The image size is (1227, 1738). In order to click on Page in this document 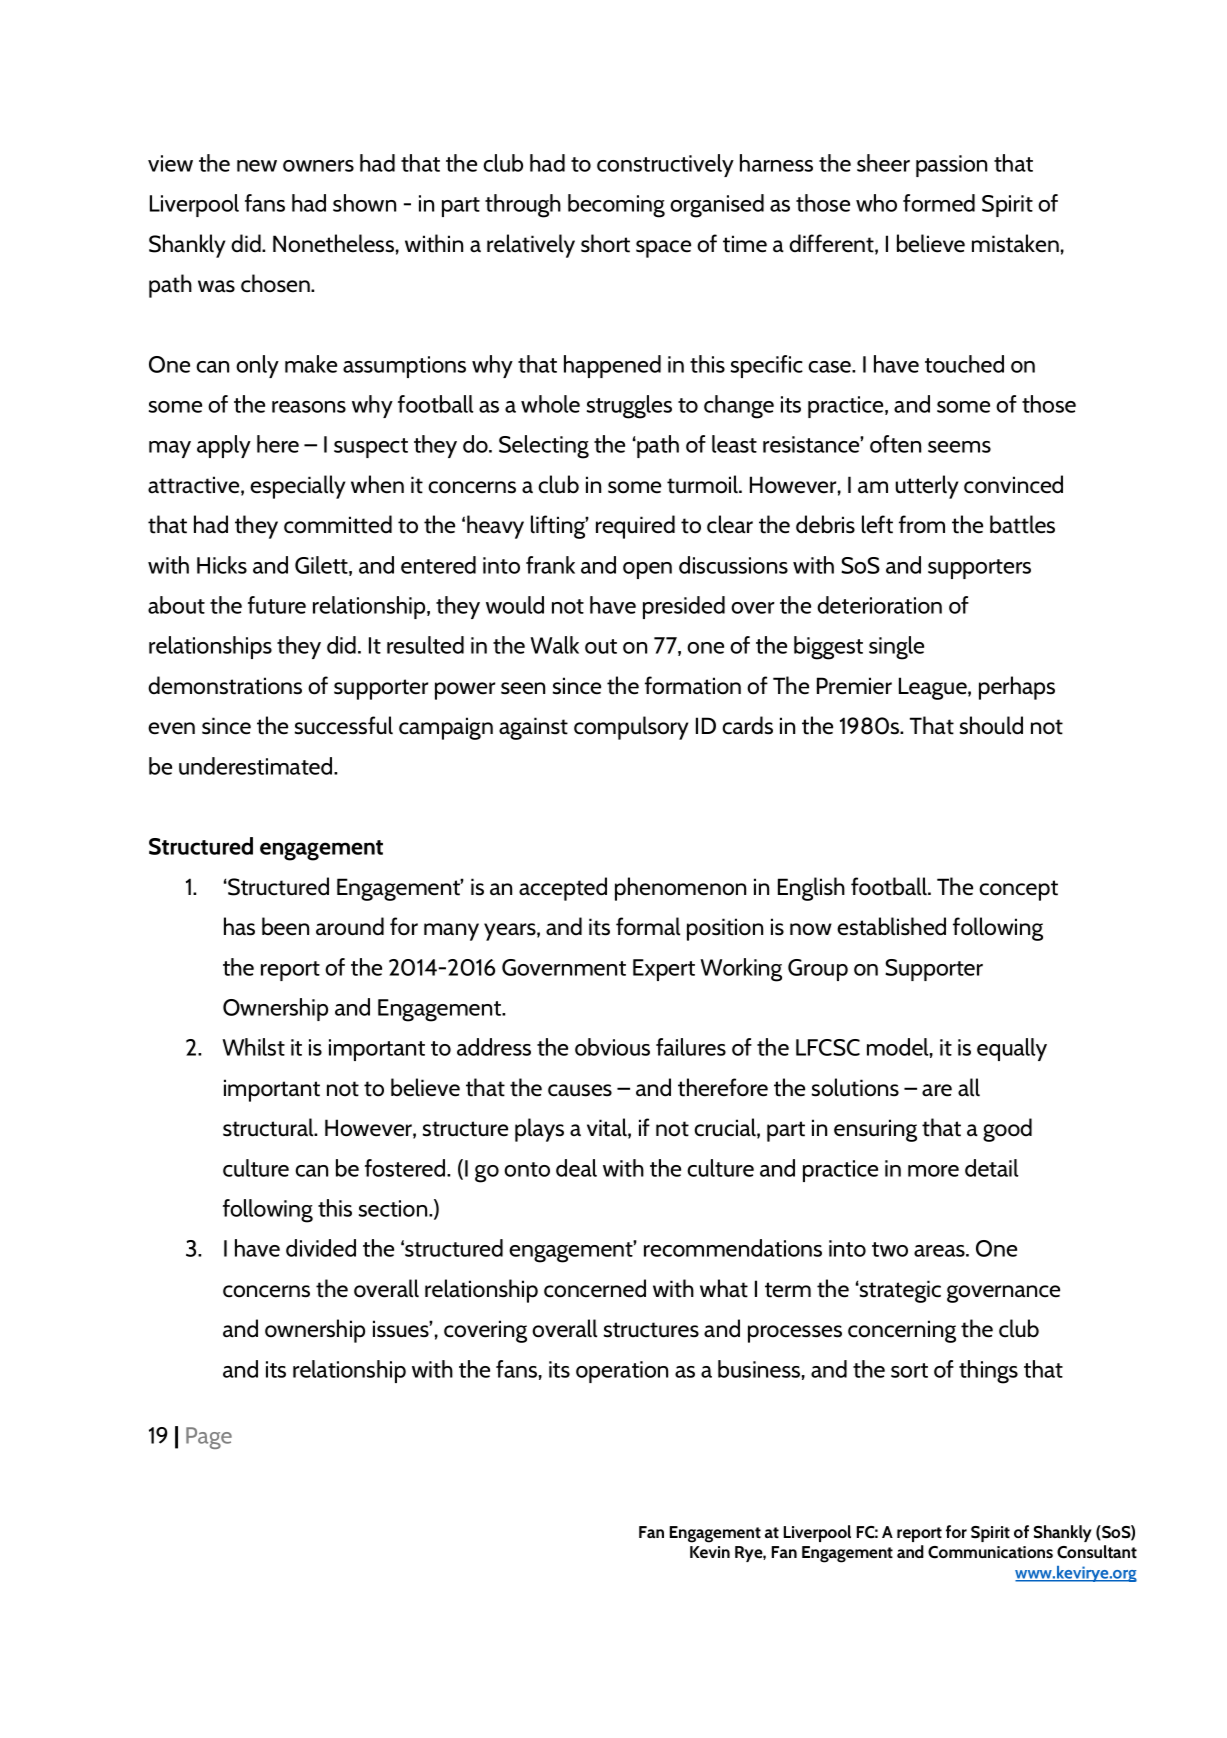, I will do `click(209, 1438)`.
